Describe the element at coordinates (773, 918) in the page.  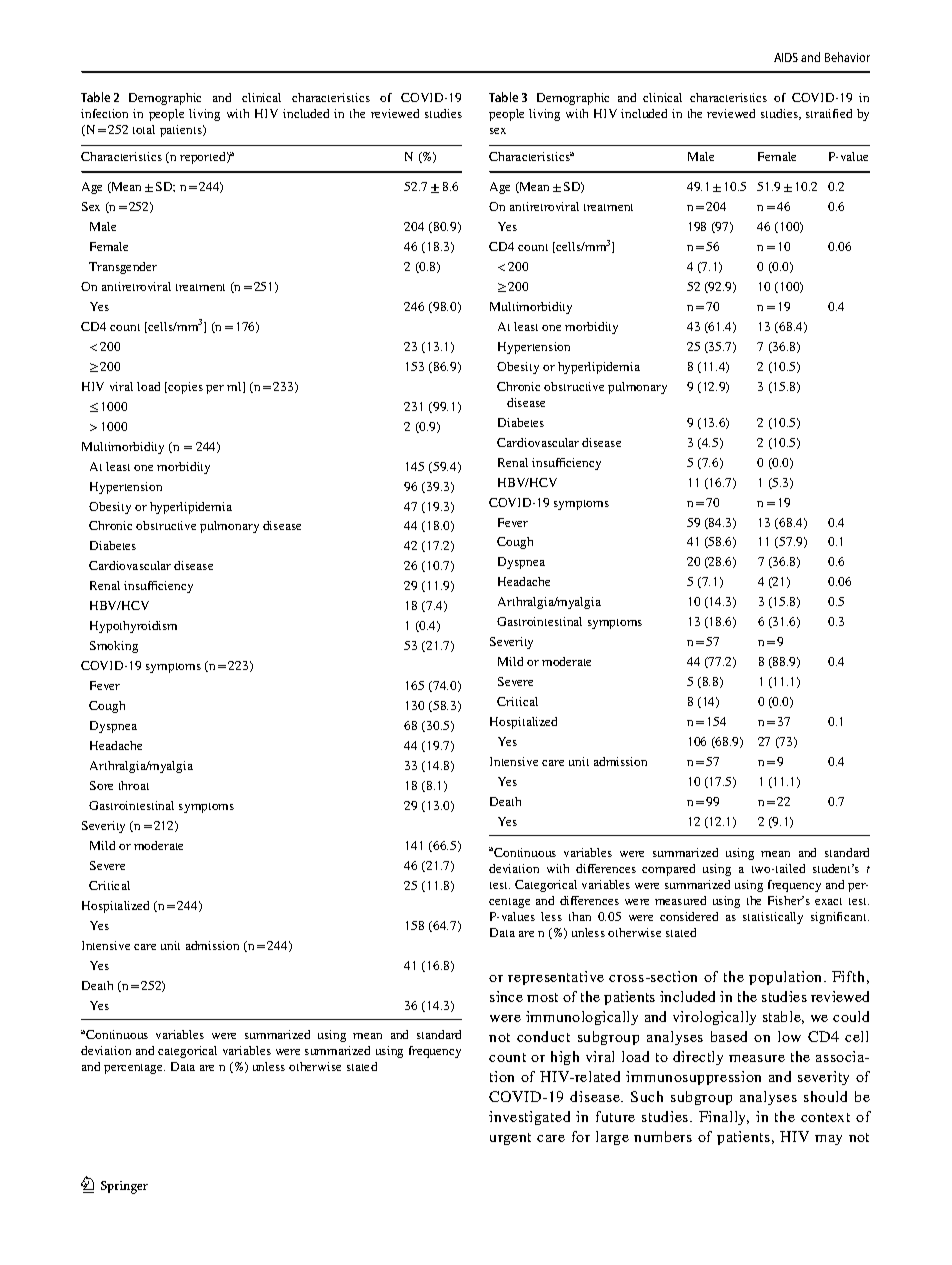
I see `statistically` at that location.
